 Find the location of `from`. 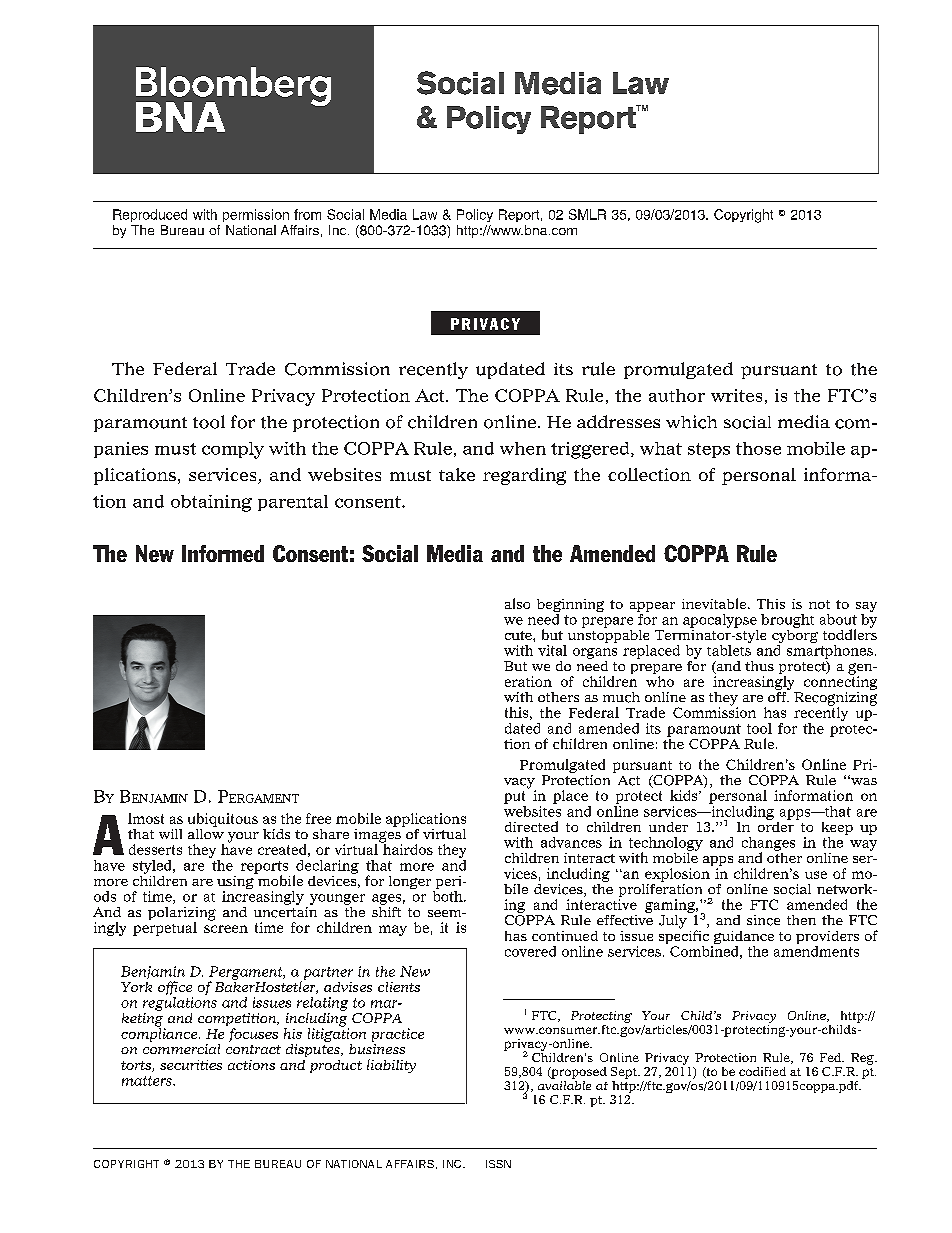

from is located at coordinates (307, 214).
